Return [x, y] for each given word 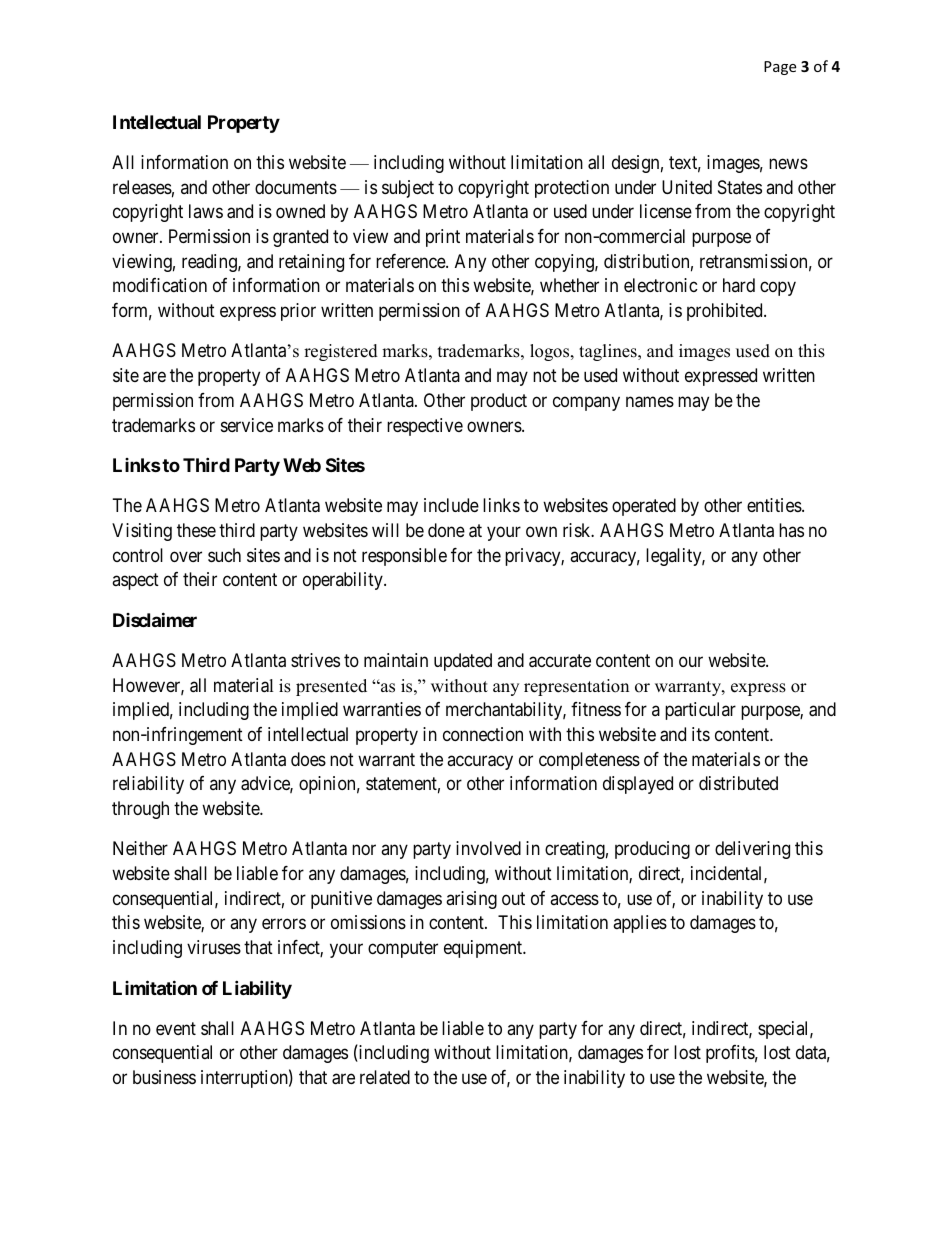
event [176, 1028]
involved [488, 848]
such [224, 555]
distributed [738, 783]
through [140, 810]
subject [408, 189]
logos [551, 352]
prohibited [726, 312]
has [791, 530]
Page [780, 68]
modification [160, 285]
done [446, 530]
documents [296, 187]
